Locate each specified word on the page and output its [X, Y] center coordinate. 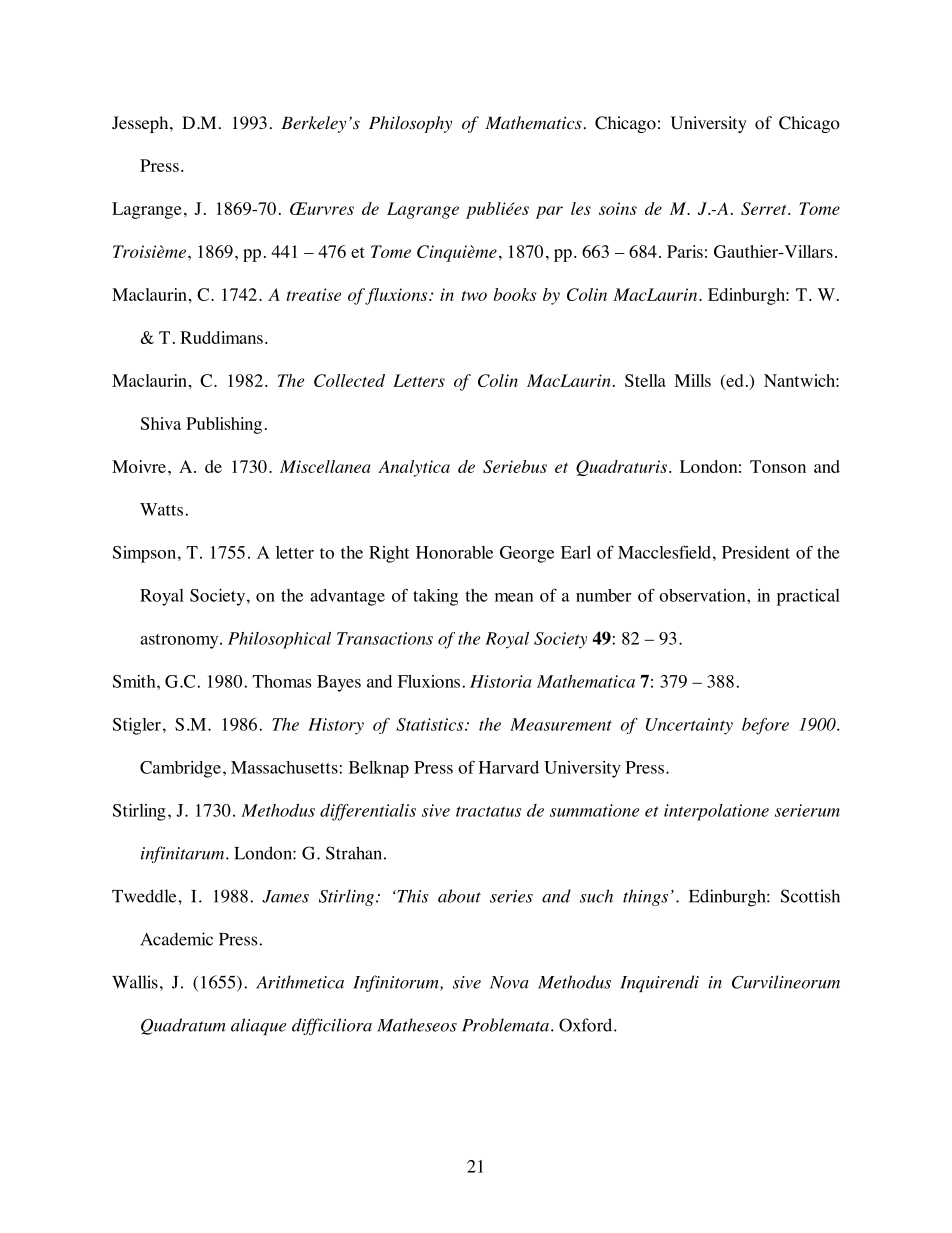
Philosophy [410, 124]
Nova [509, 982]
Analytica [414, 468]
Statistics [431, 724]
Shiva [161, 423]
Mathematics [533, 123]
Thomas [281, 681]
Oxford [587, 1025]
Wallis [135, 982]
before [765, 726]
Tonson [778, 466]
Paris [685, 251]
